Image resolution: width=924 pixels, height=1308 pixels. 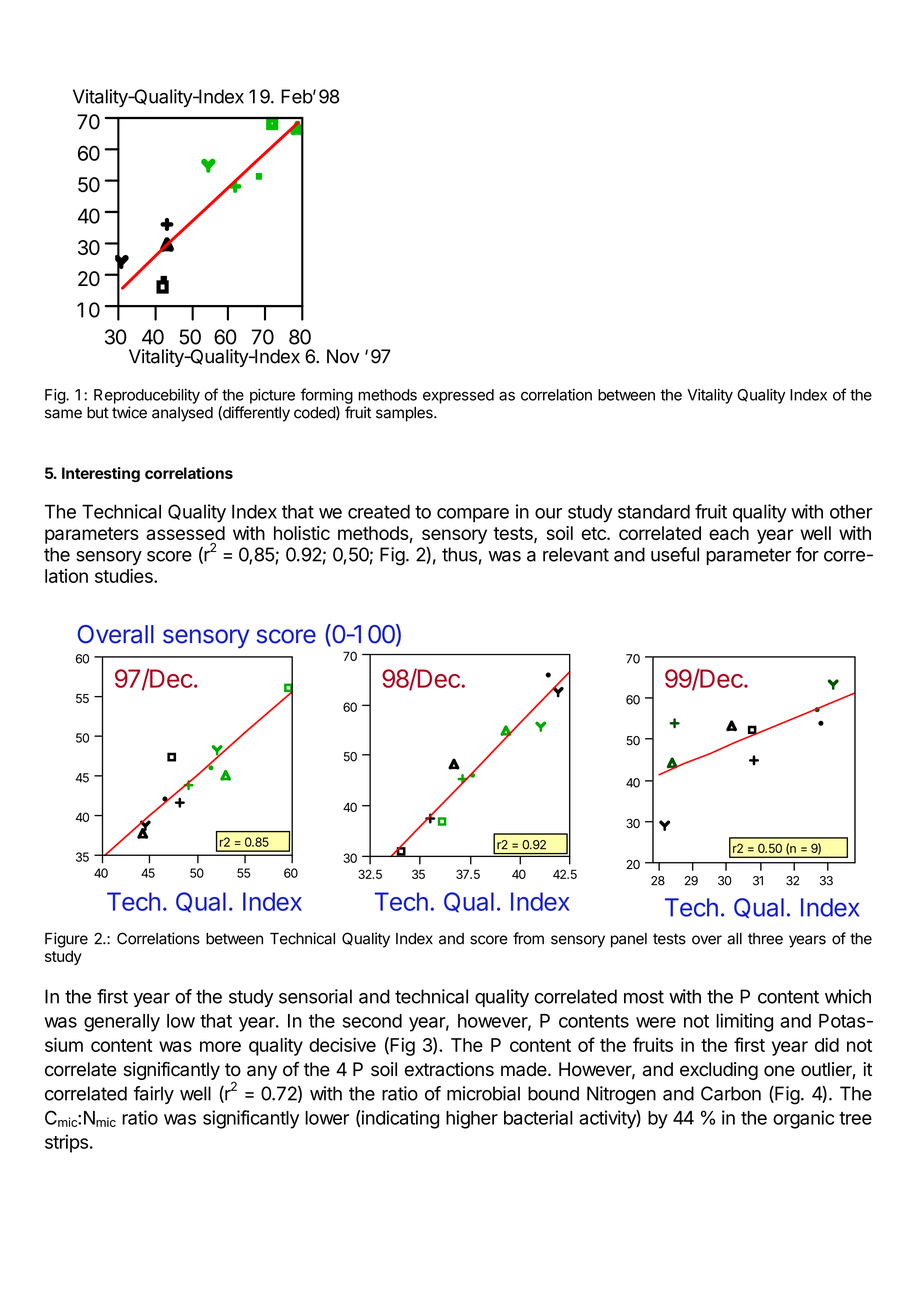 I want to click on expressed, so click(x=458, y=396).
